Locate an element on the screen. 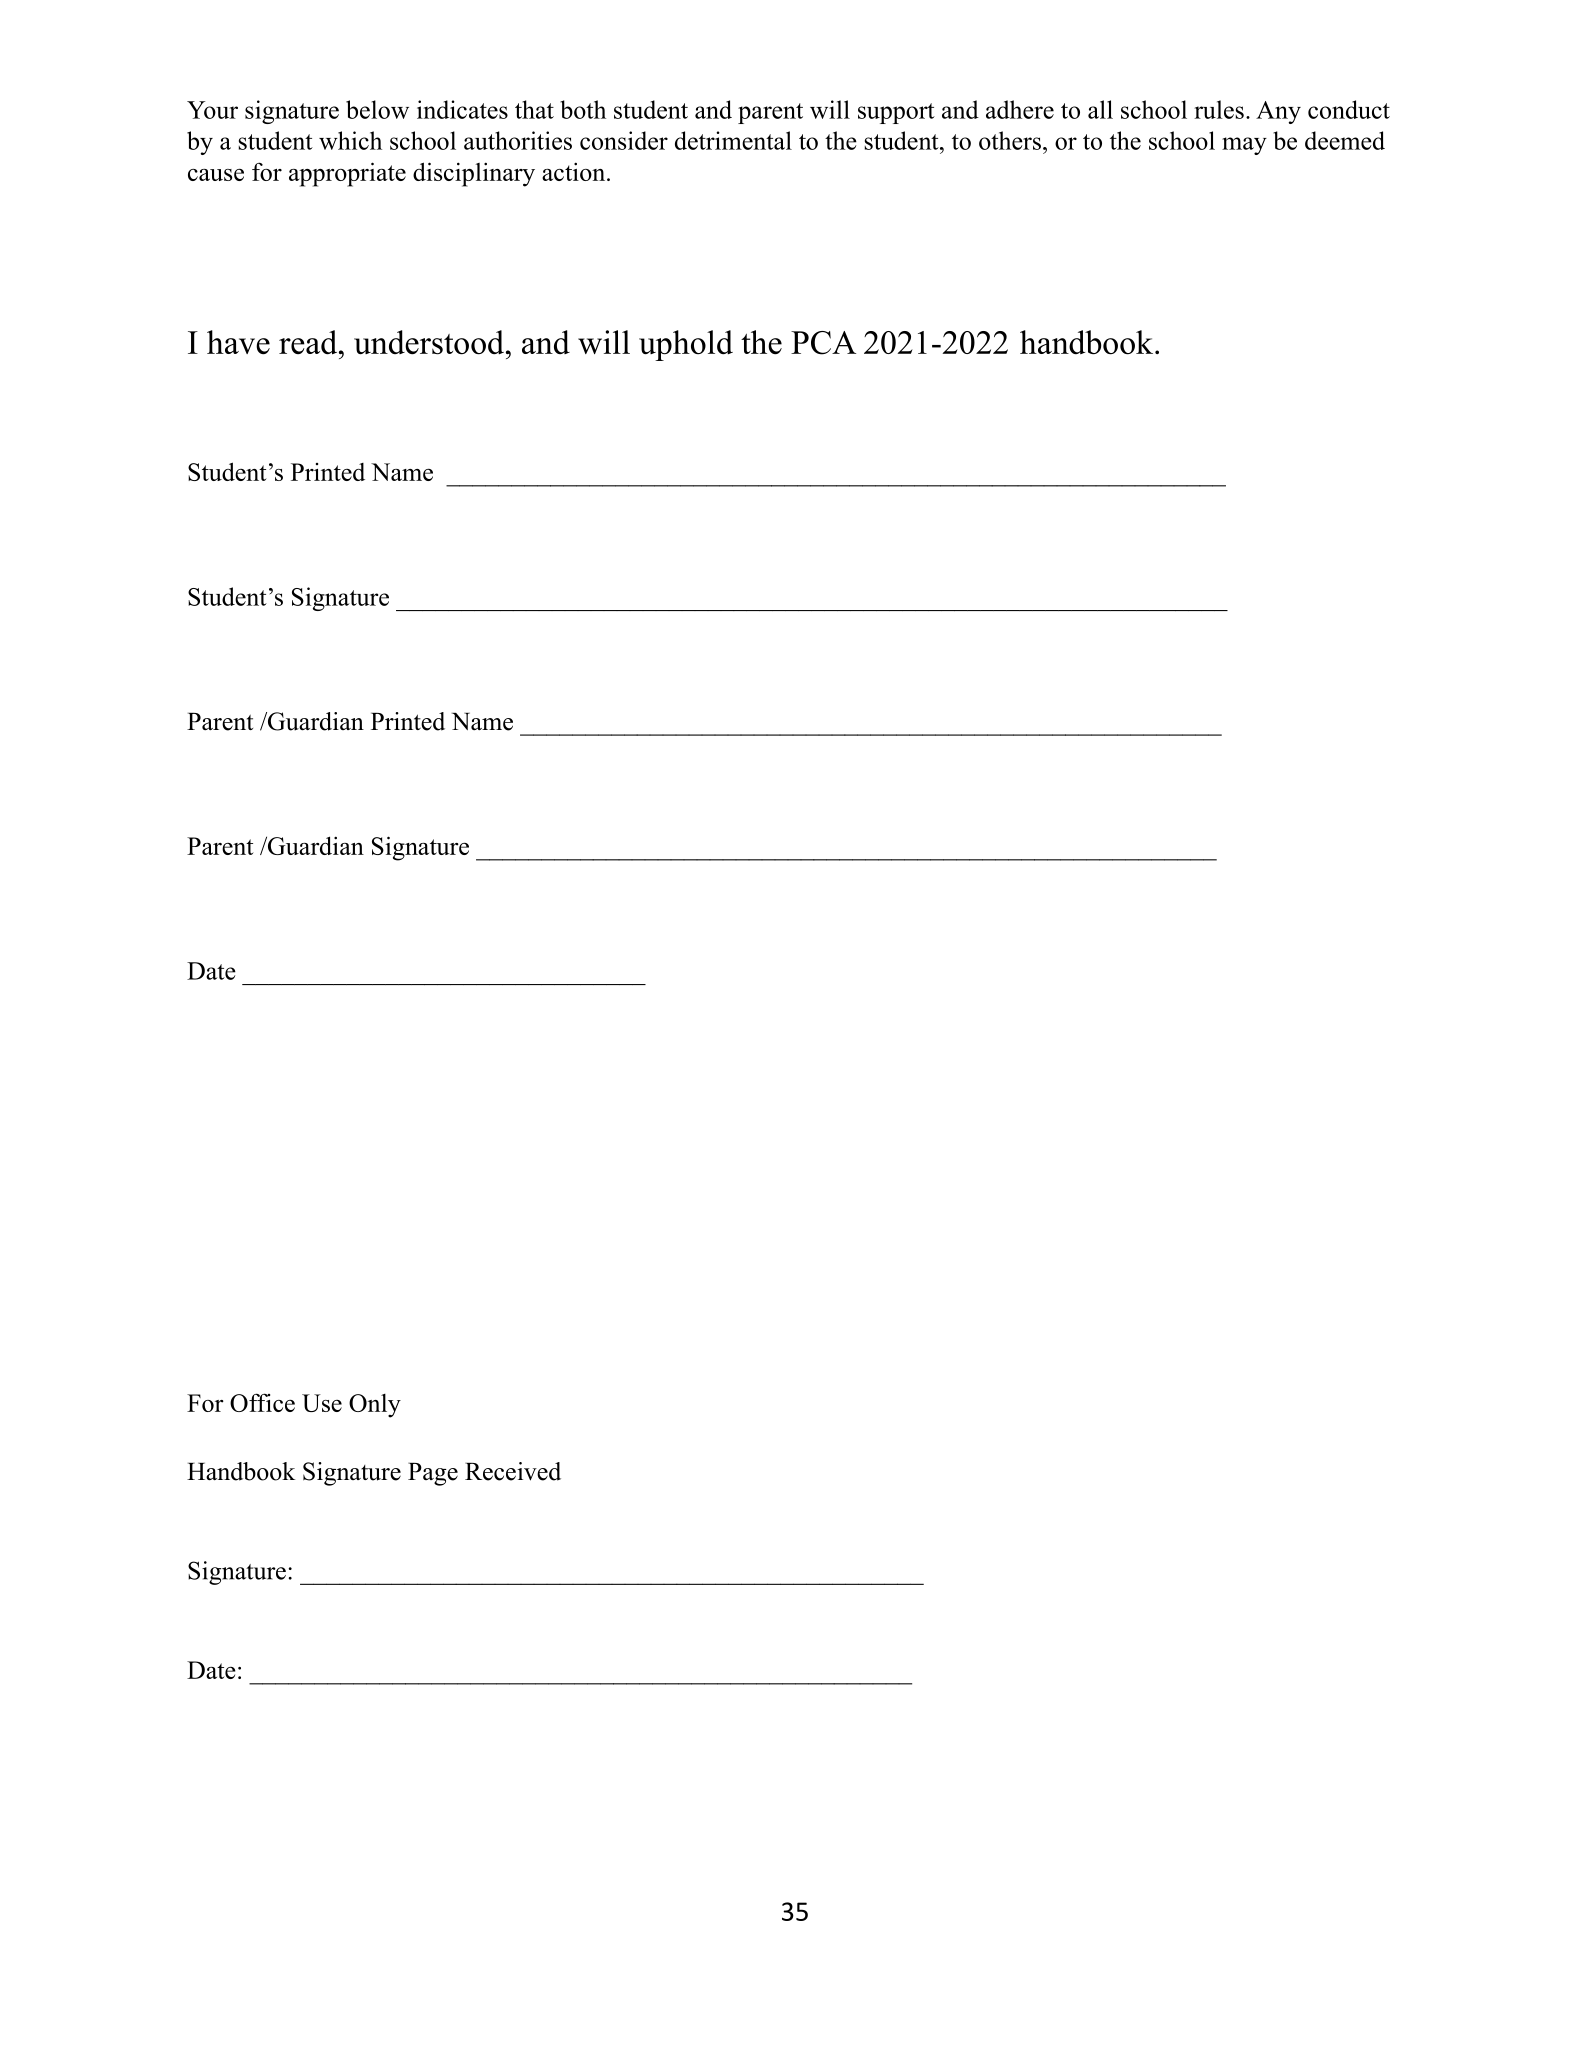  may is located at coordinates (1244, 146).
